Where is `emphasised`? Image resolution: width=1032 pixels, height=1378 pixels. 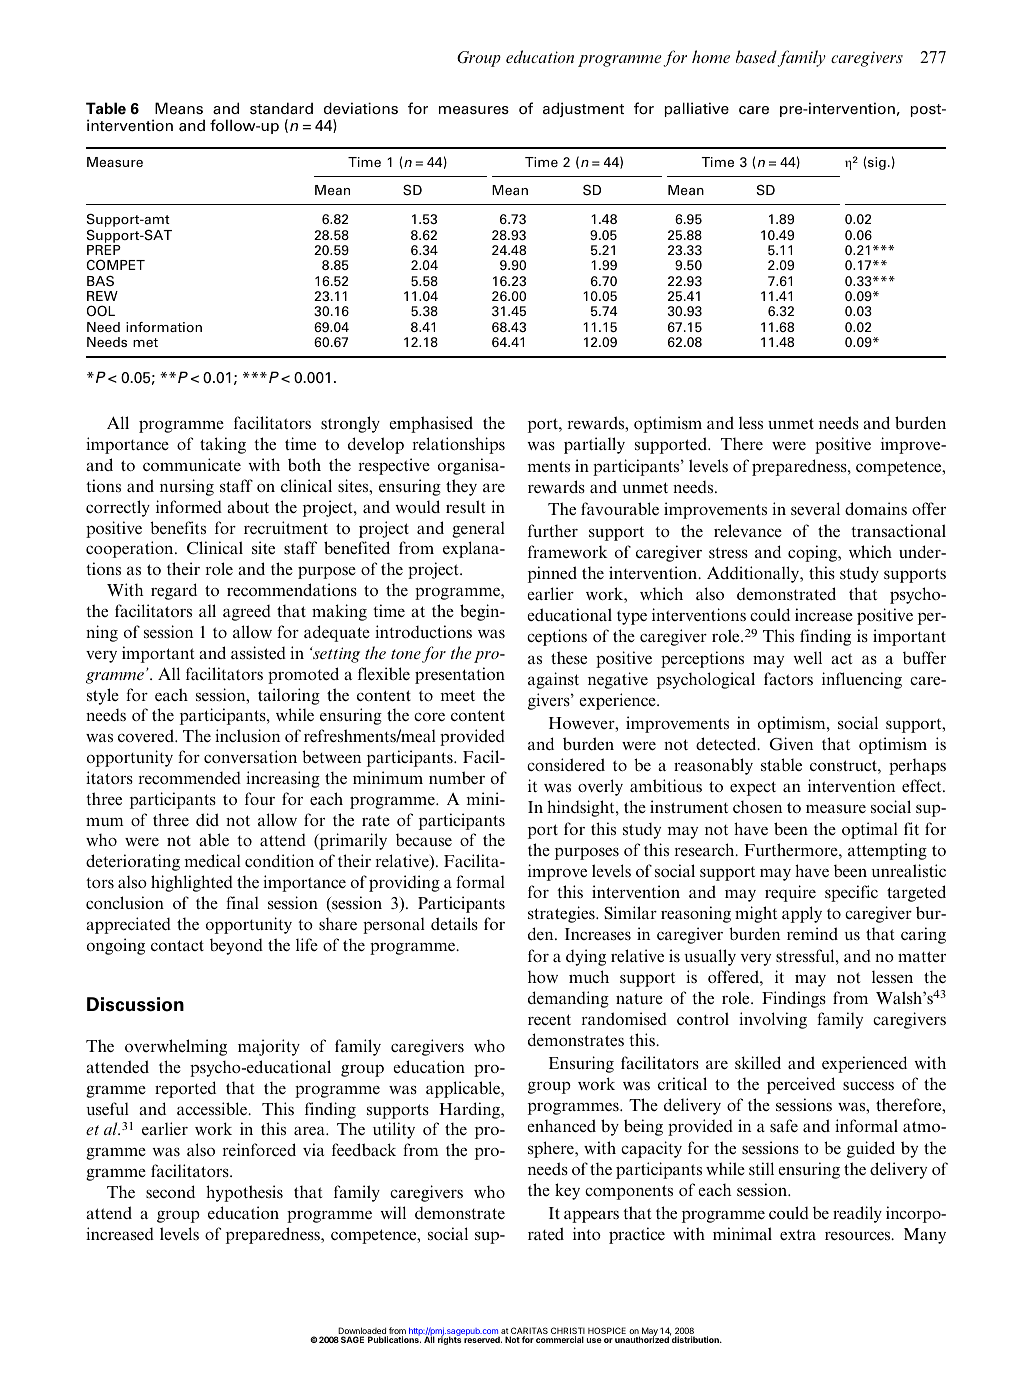
emphasised is located at coordinates (431, 424).
